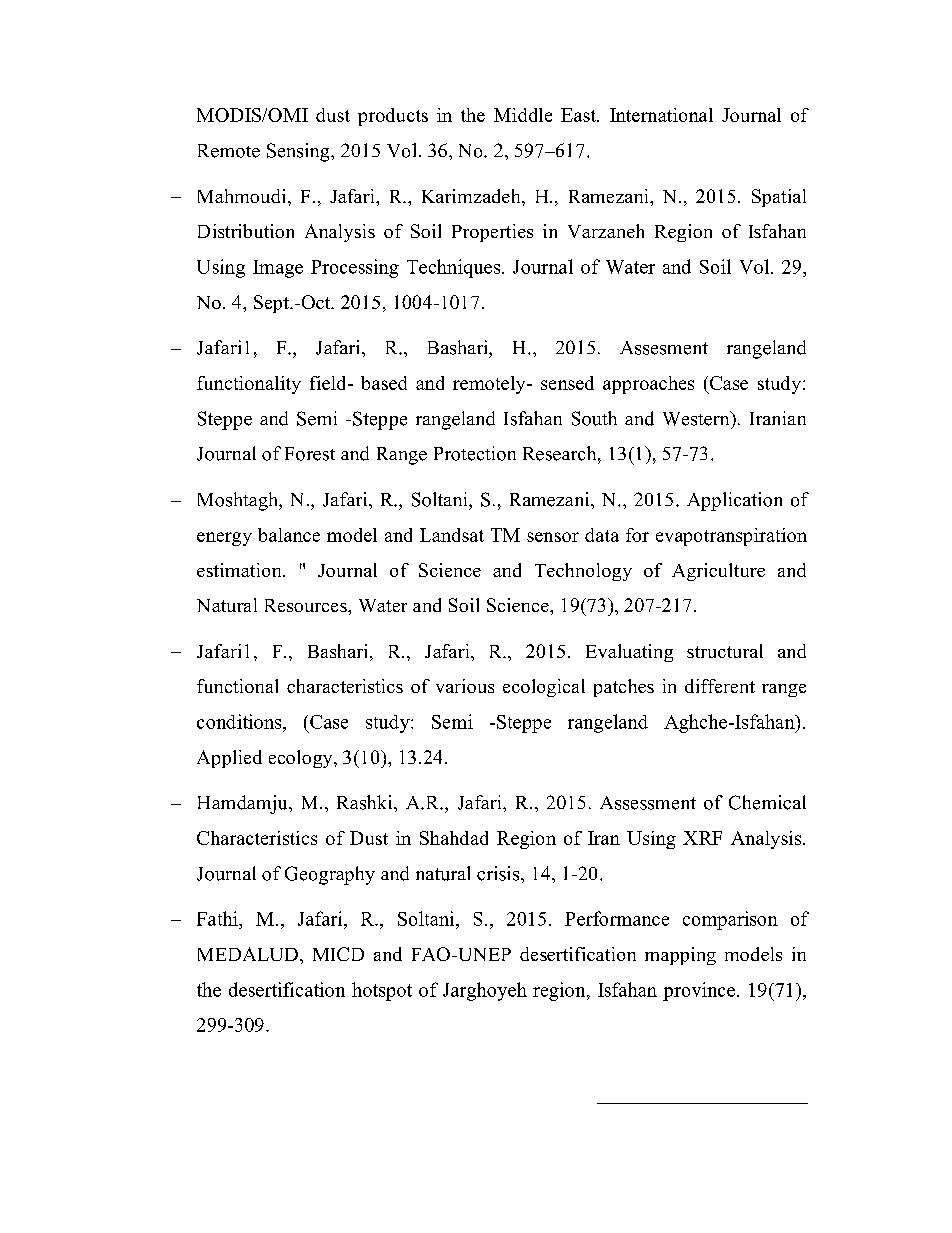 This screenshot has width=952, height=1233. I want to click on ecological, so click(544, 688).
